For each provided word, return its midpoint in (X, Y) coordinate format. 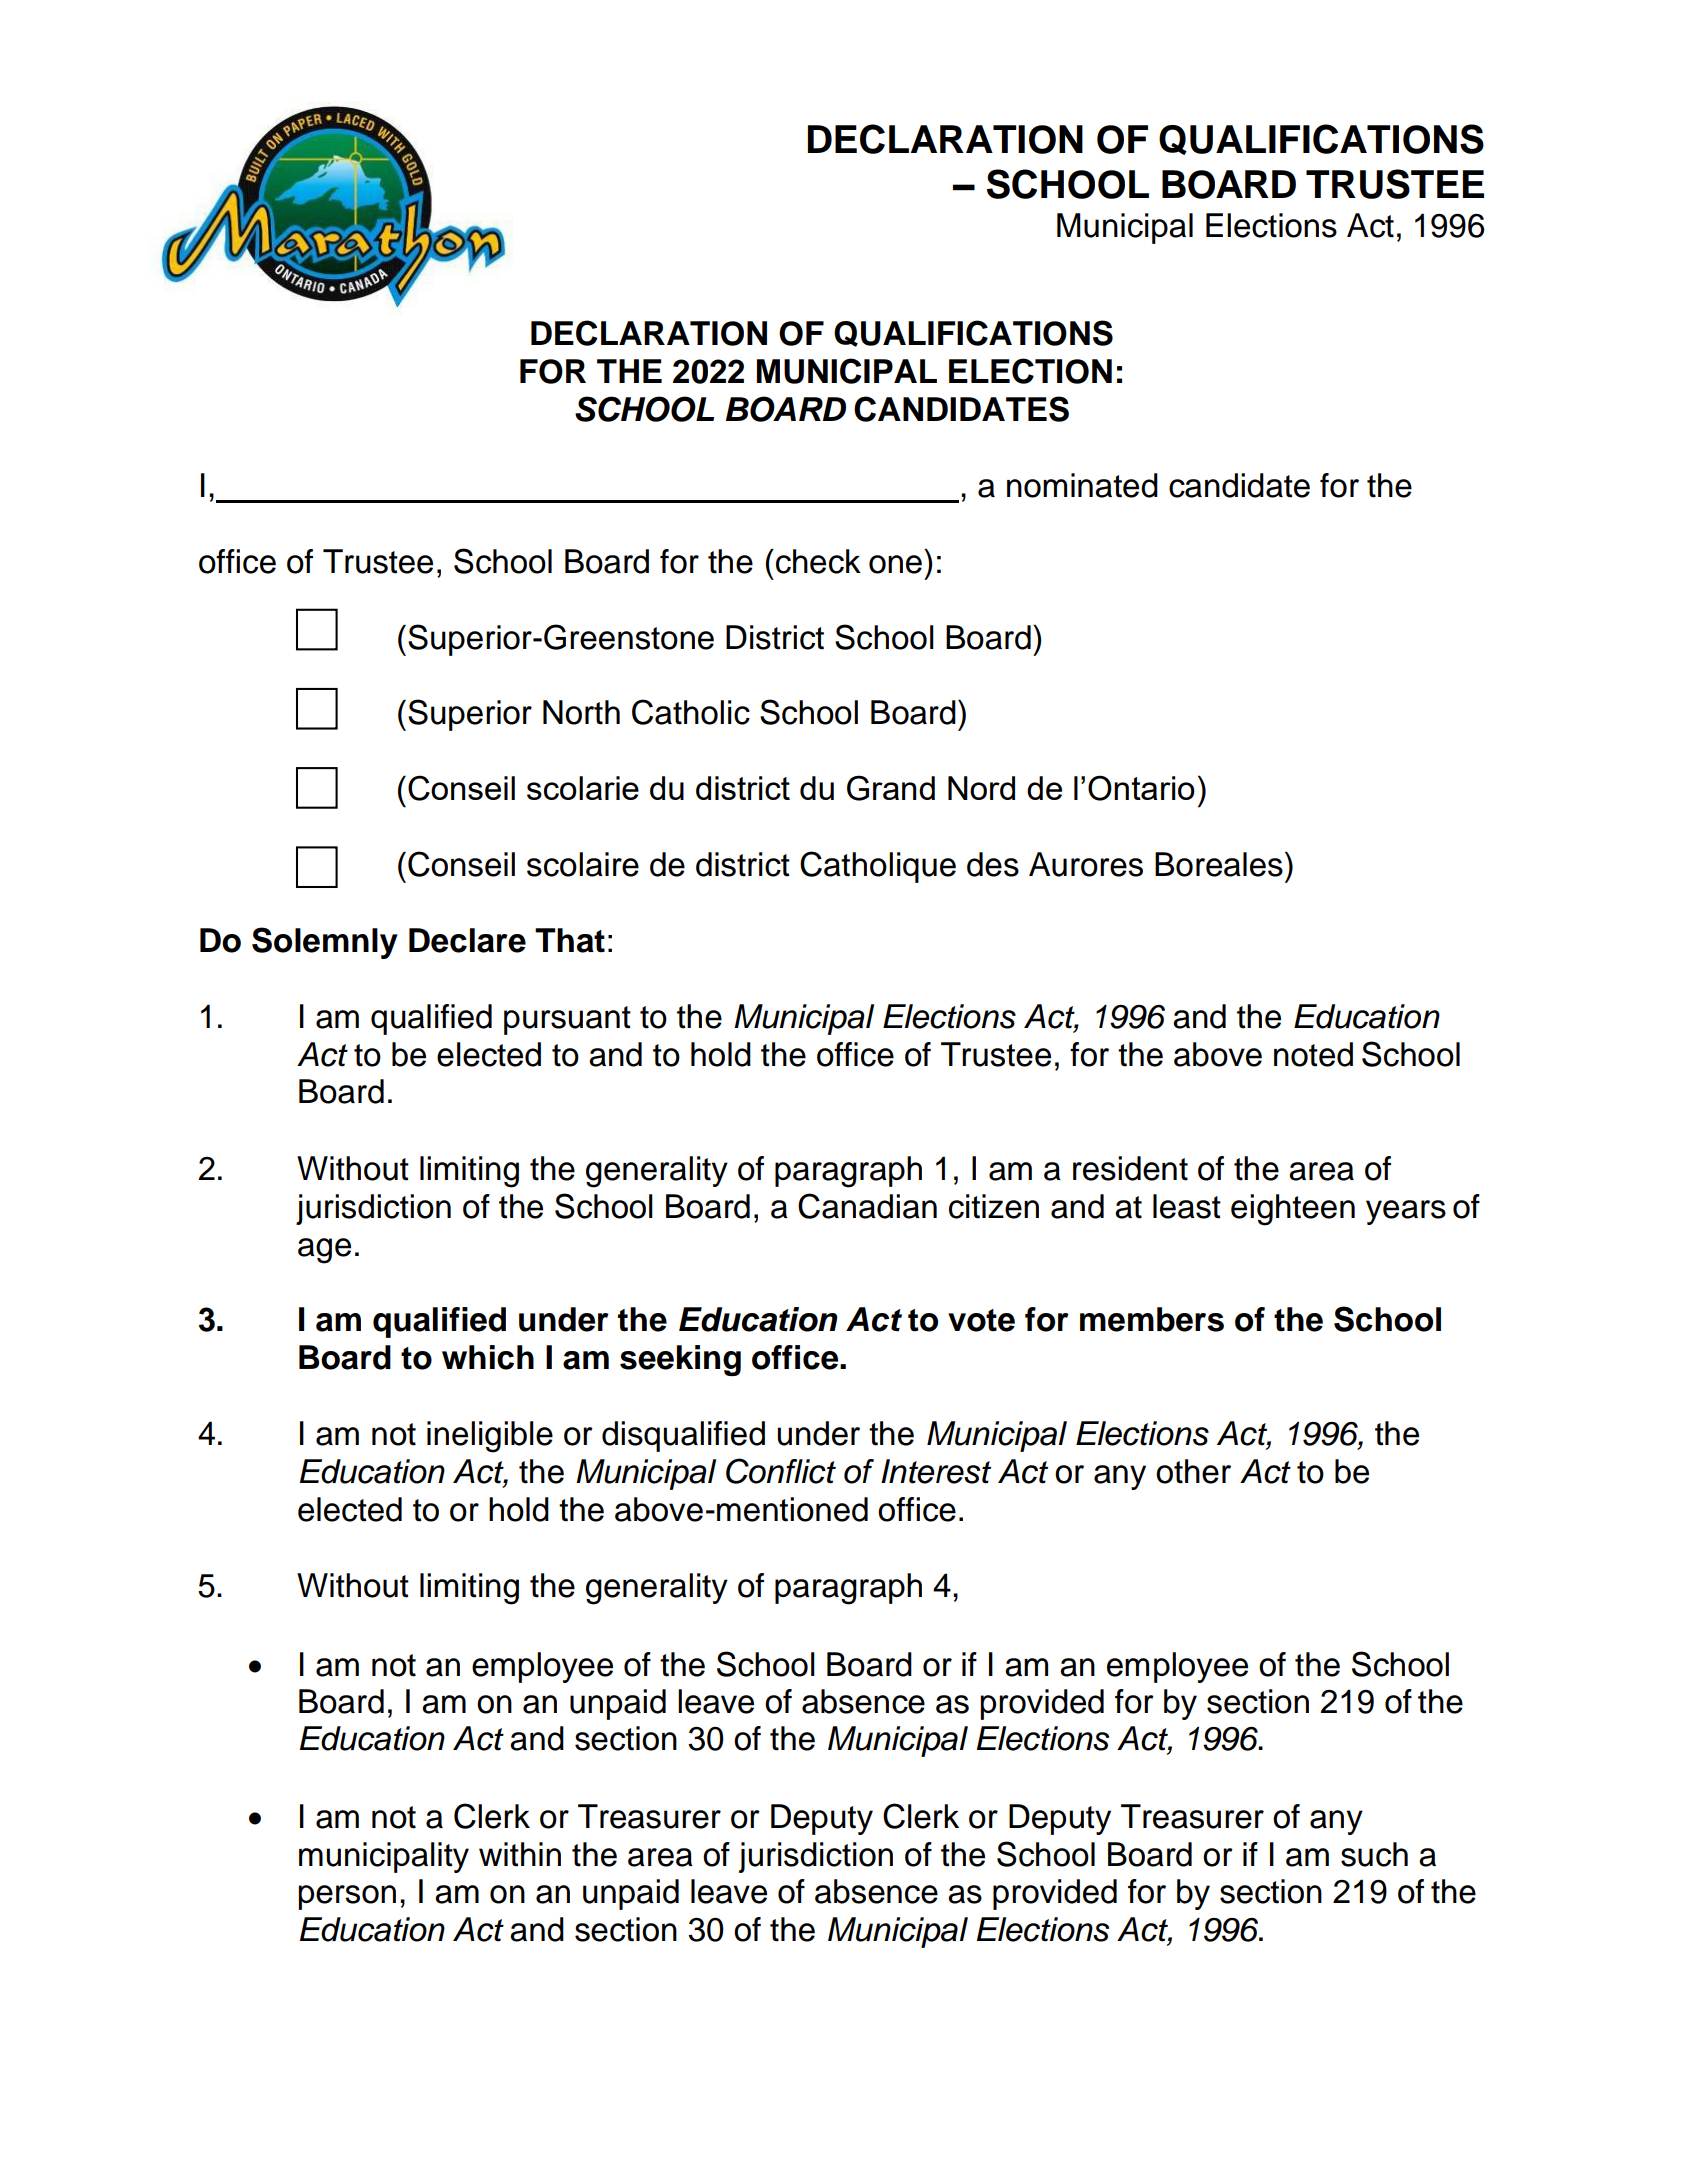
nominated (1082, 485)
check (818, 561)
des (993, 864)
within (520, 1854)
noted (1313, 1054)
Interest (936, 1471)
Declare (467, 940)
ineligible (490, 1437)
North (581, 712)
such (1374, 1854)
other (1193, 1471)
